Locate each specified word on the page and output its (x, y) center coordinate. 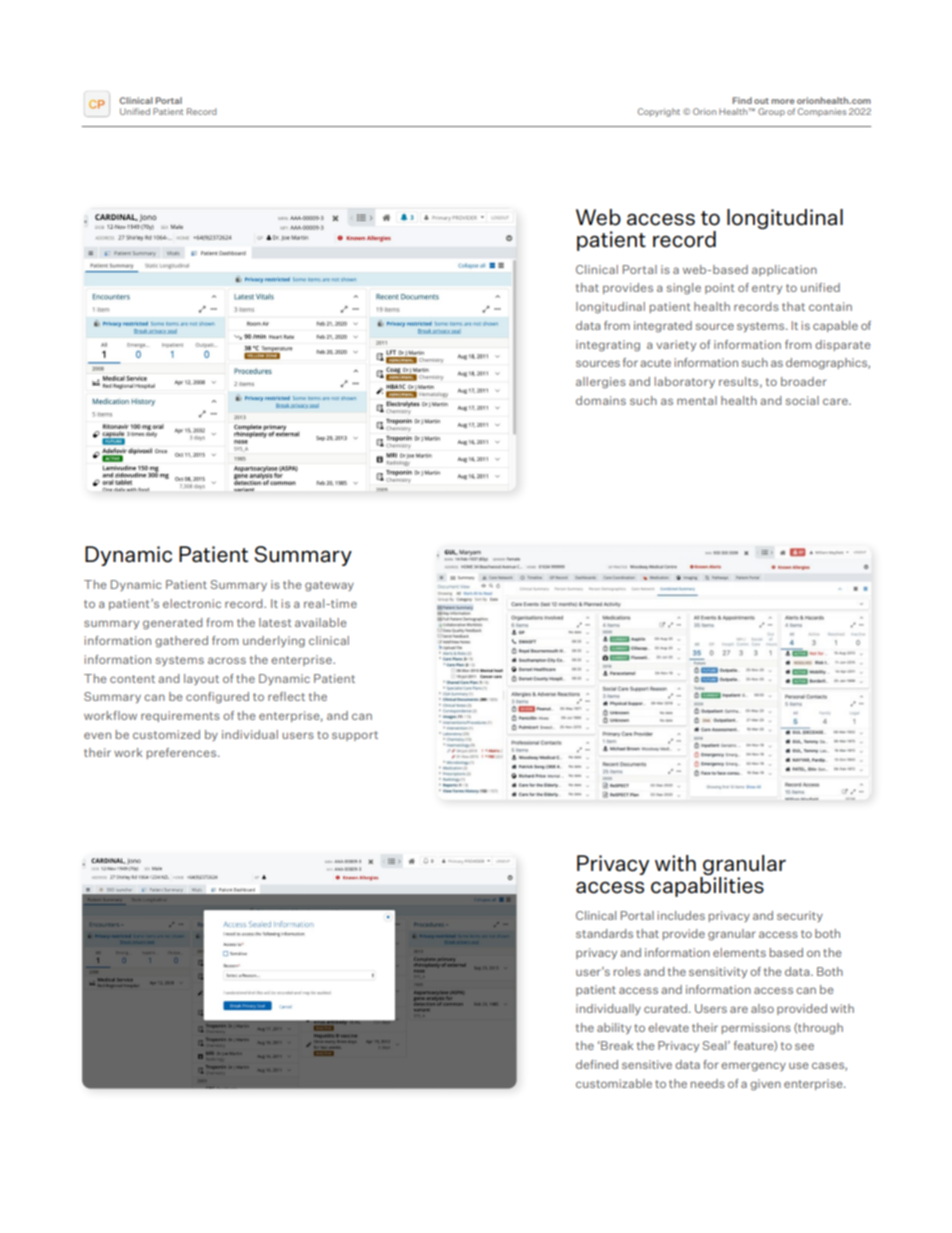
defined (597, 1064)
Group (771, 112)
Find (742, 100)
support (355, 736)
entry (767, 289)
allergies (601, 383)
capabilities (707, 885)
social (802, 400)
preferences (183, 753)
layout (201, 679)
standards (604, 933)
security (800, 916)
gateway (329, 586)
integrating (608, 346)
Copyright (659, 112)
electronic (192, 603)
